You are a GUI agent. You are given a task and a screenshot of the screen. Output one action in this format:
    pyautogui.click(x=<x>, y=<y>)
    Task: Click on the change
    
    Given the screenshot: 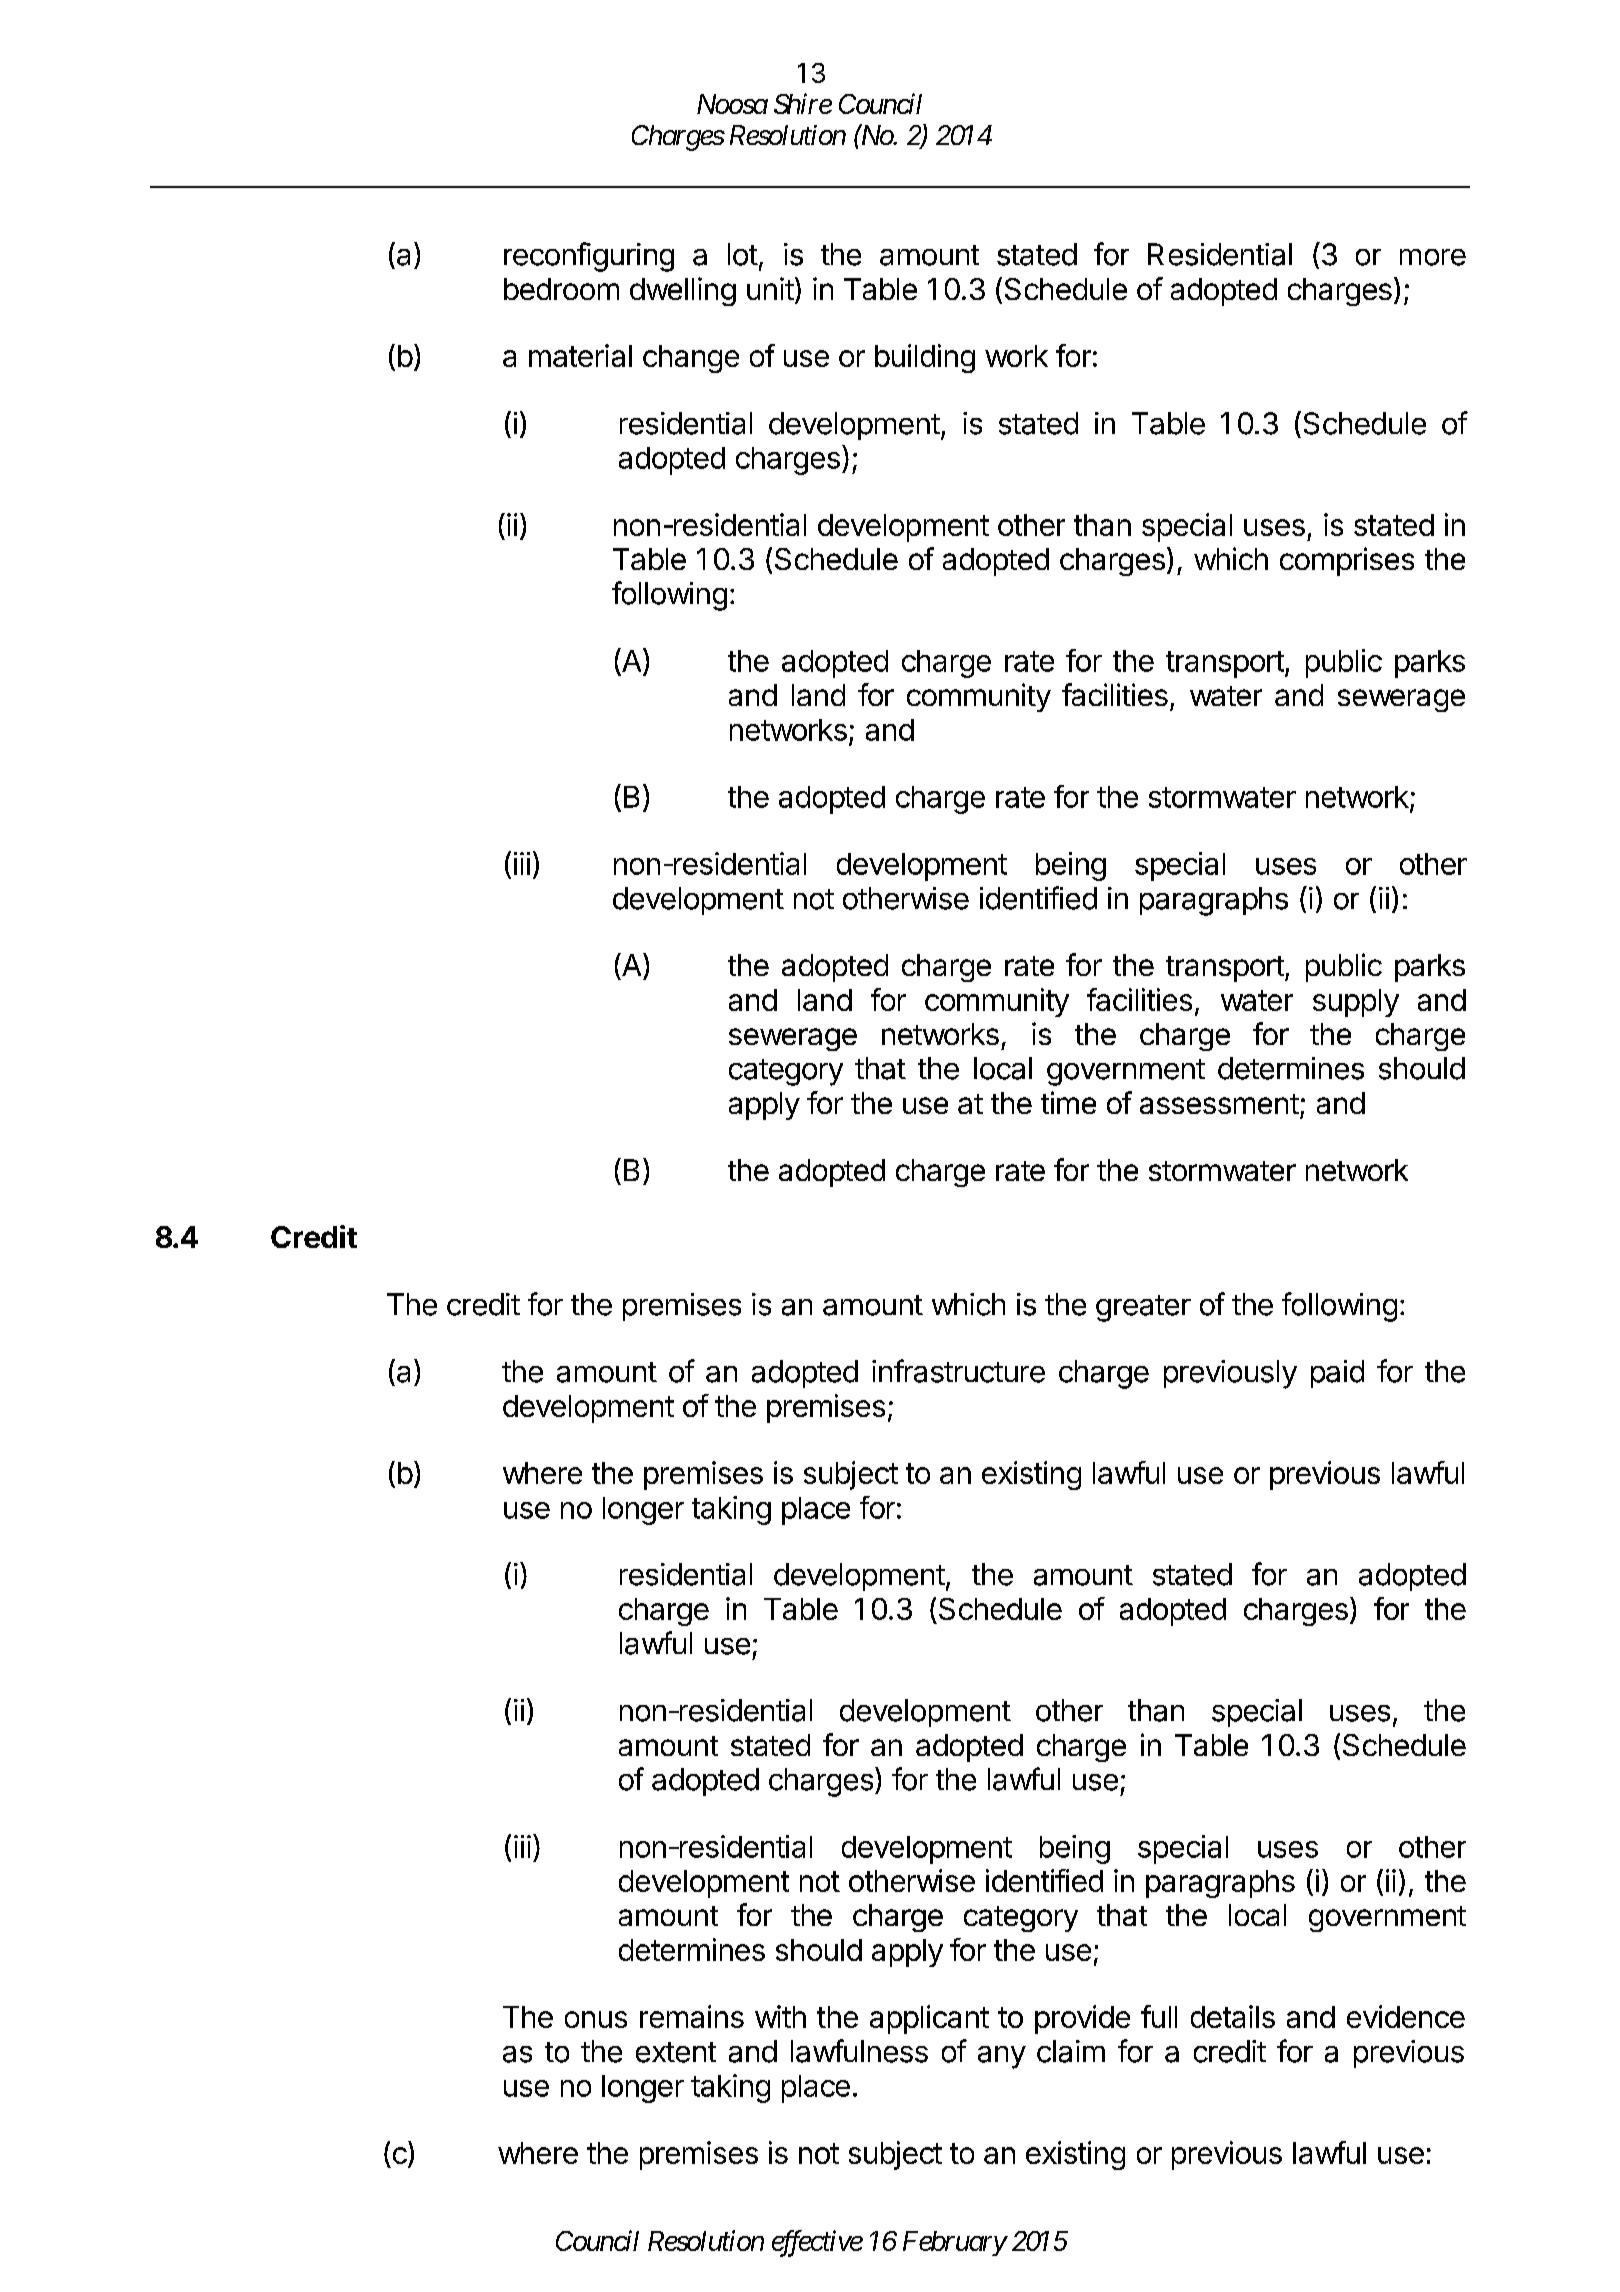 What is the action you would take?
    pyautogui.click(x=691, y=359)
